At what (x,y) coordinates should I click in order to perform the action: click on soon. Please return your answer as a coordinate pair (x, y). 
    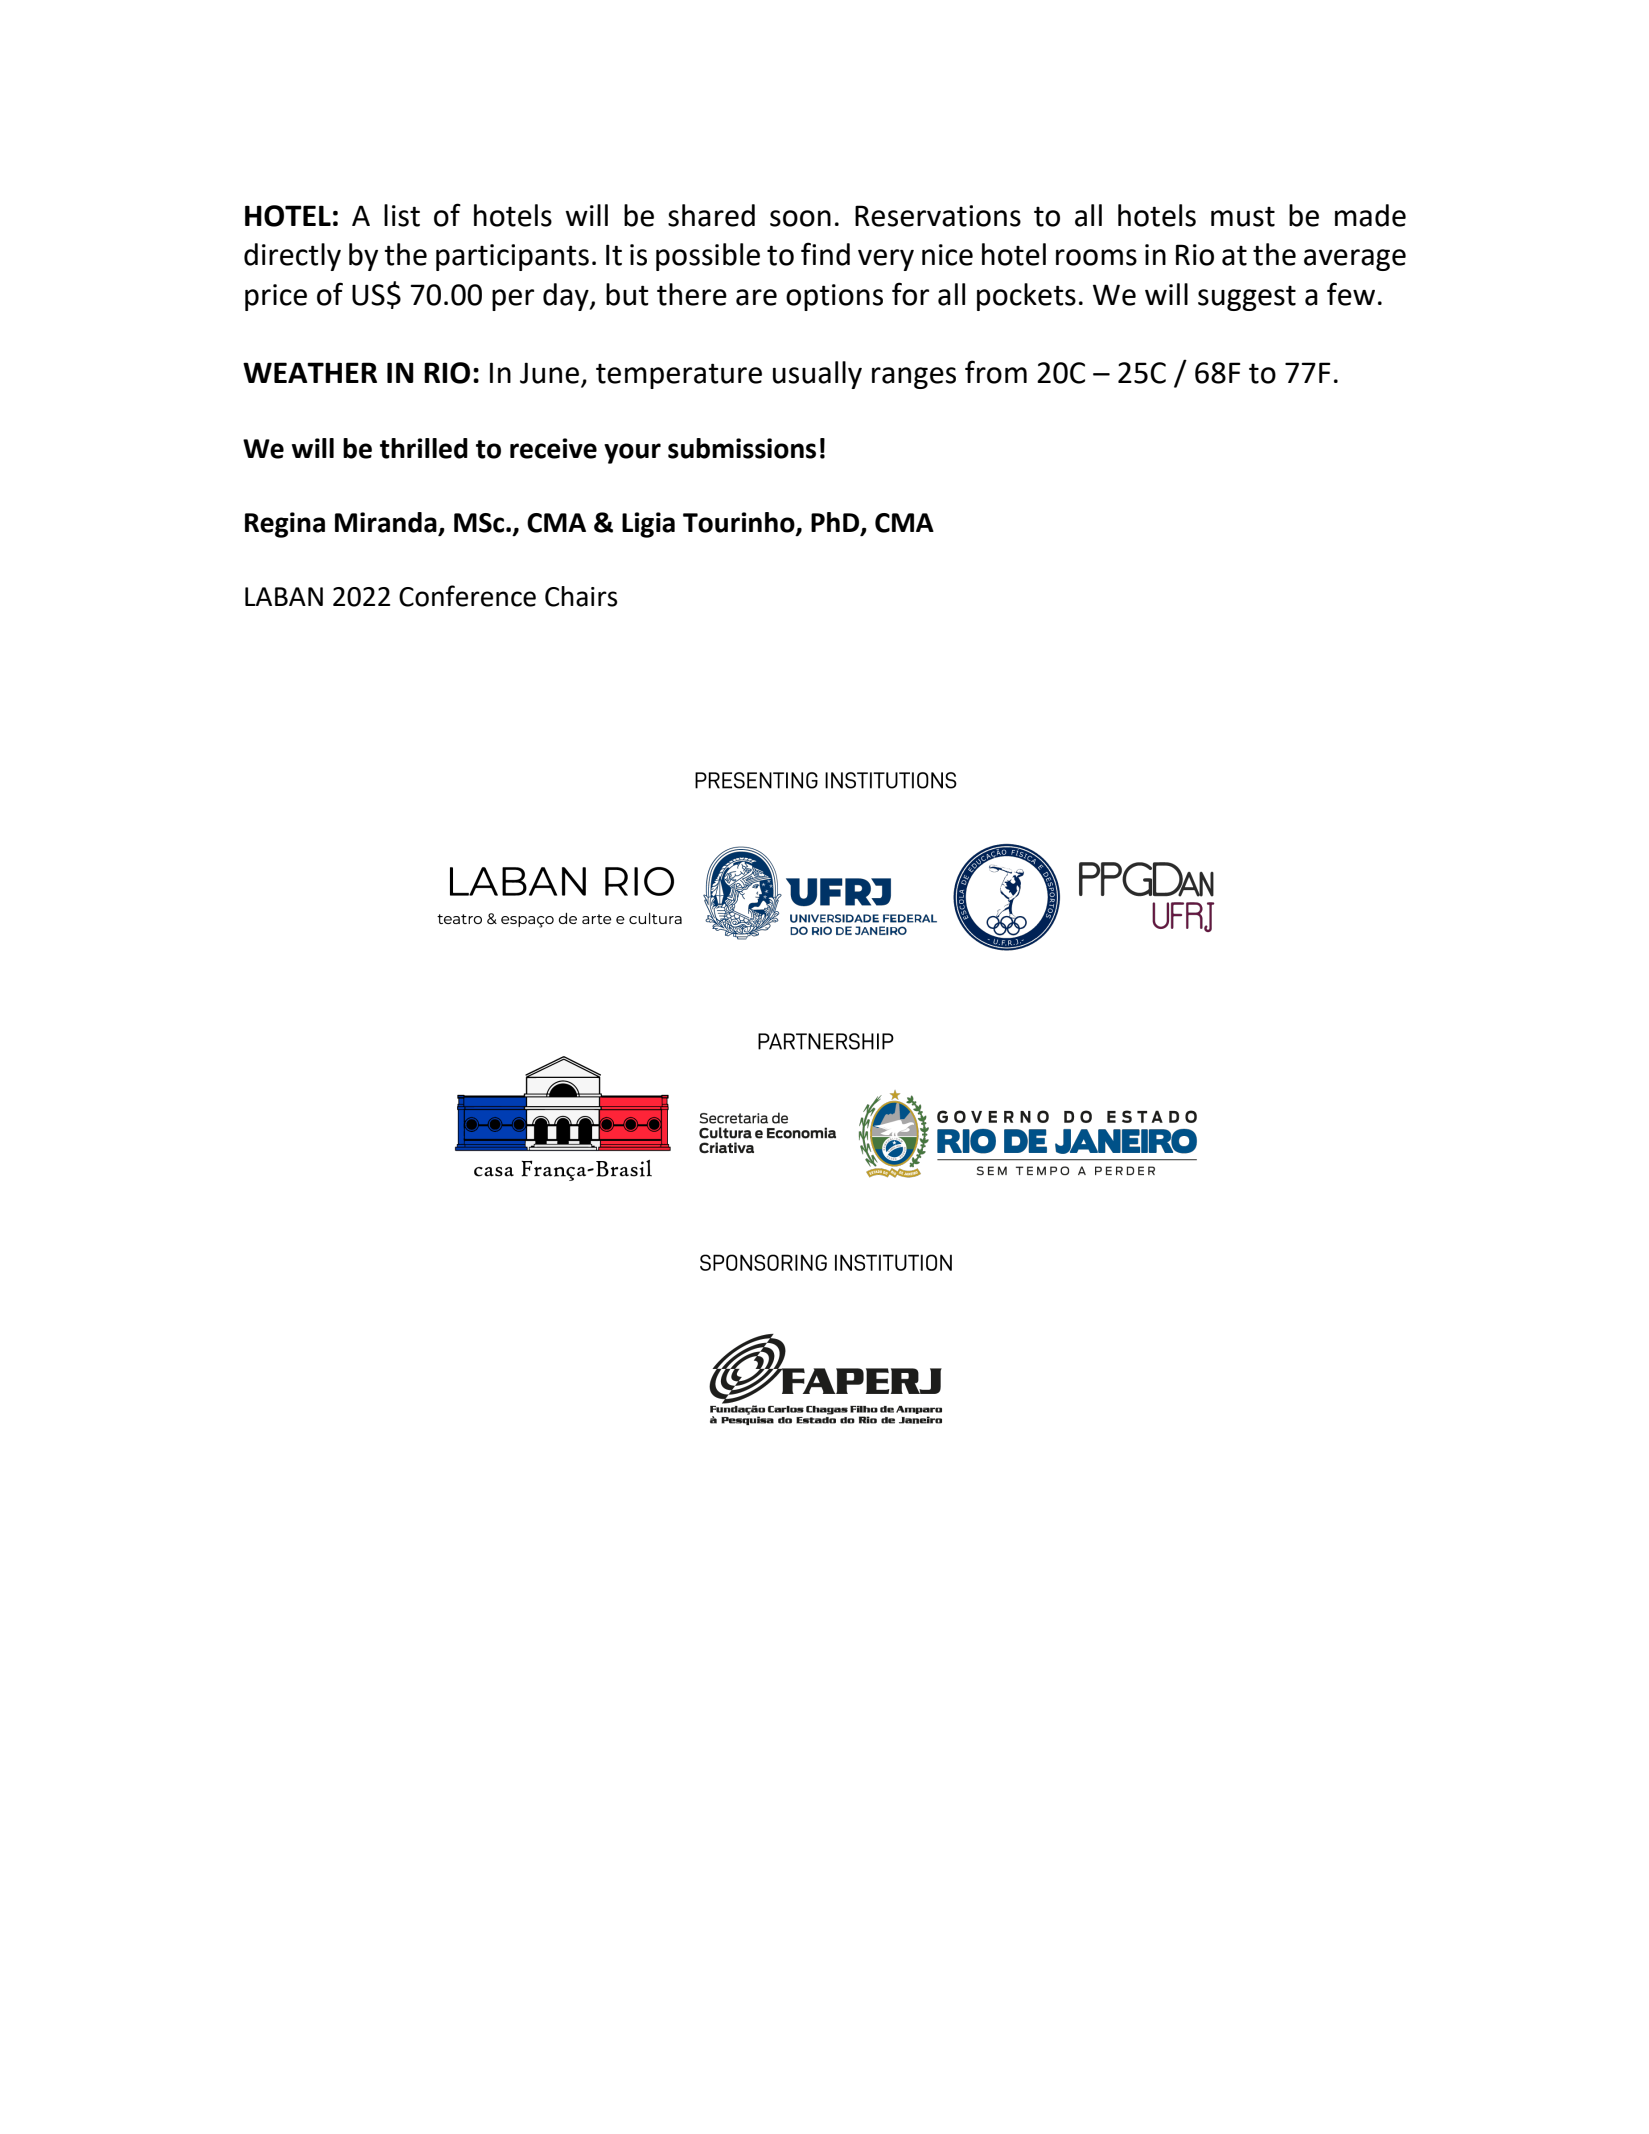
    Looking at the image, I should click on (800, 218).
